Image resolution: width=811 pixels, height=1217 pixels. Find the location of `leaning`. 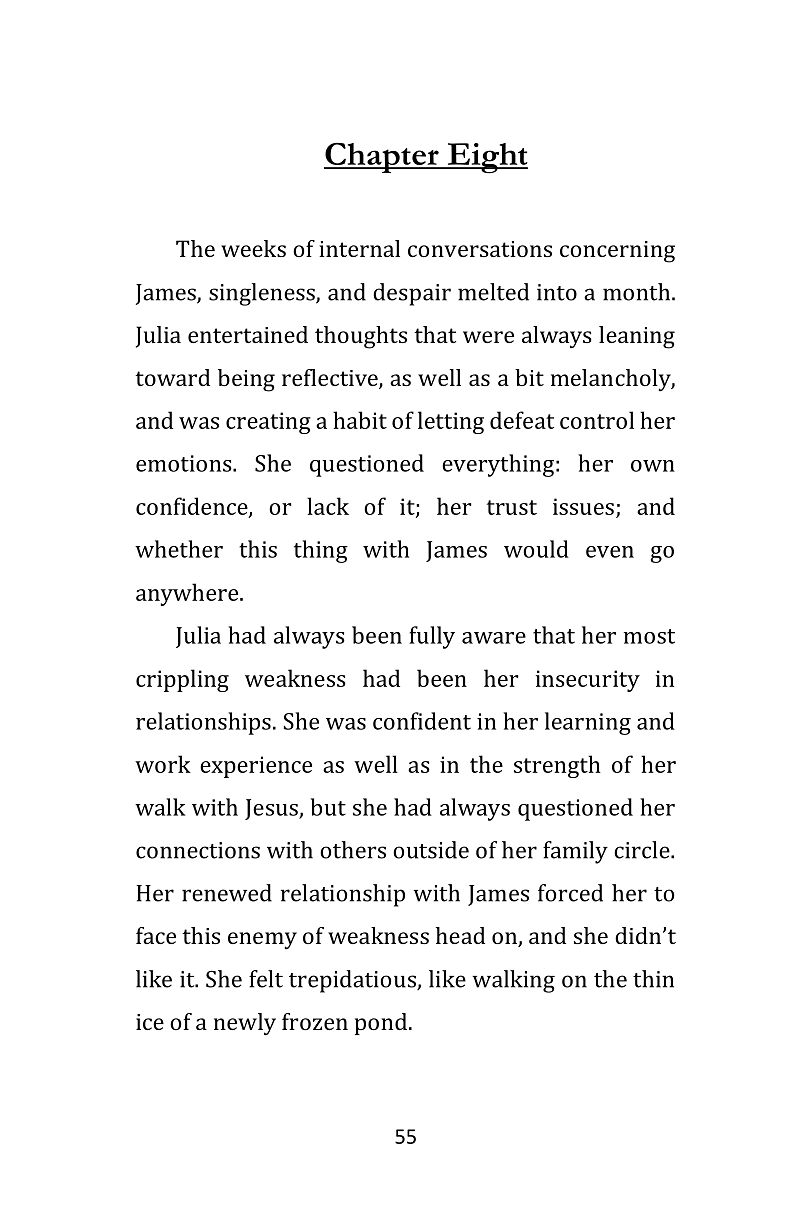

leaning is located at coordinates (637, 337).
